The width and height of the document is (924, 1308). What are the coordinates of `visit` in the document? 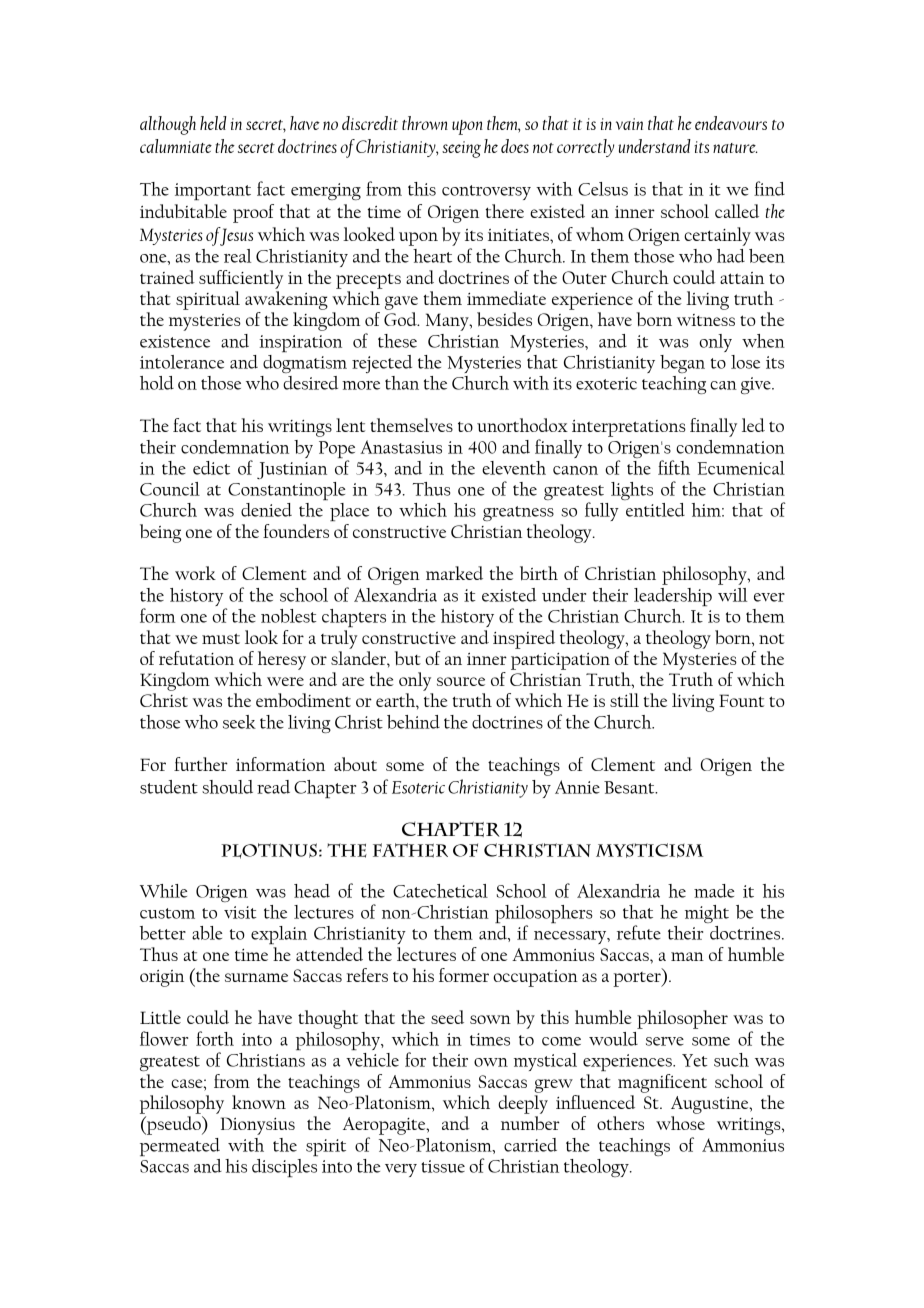 It's located at (240, 912).
